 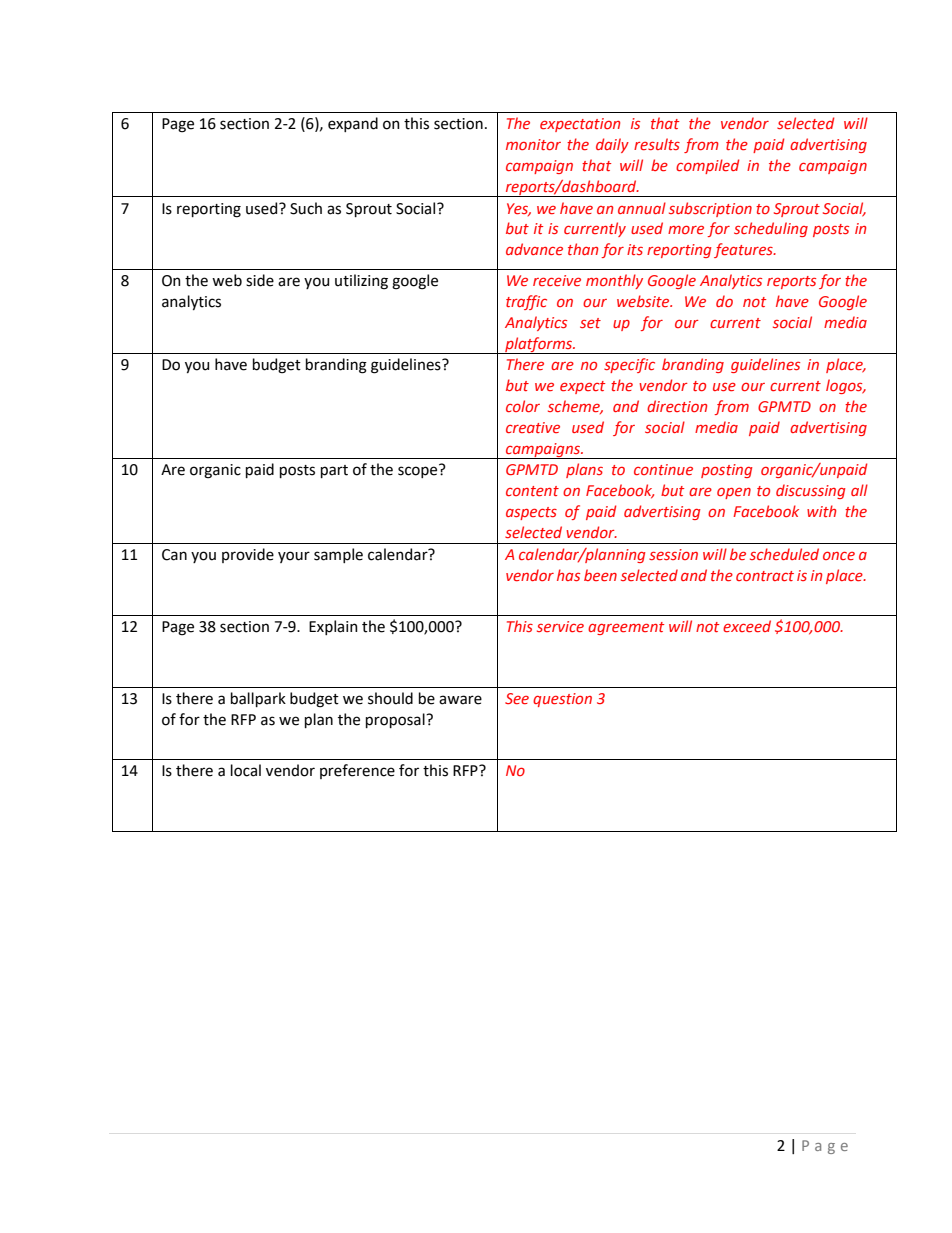 What do you see at coordinates (707, 166) in the document?
I see `compiled` at bounding box center [707, 166].
